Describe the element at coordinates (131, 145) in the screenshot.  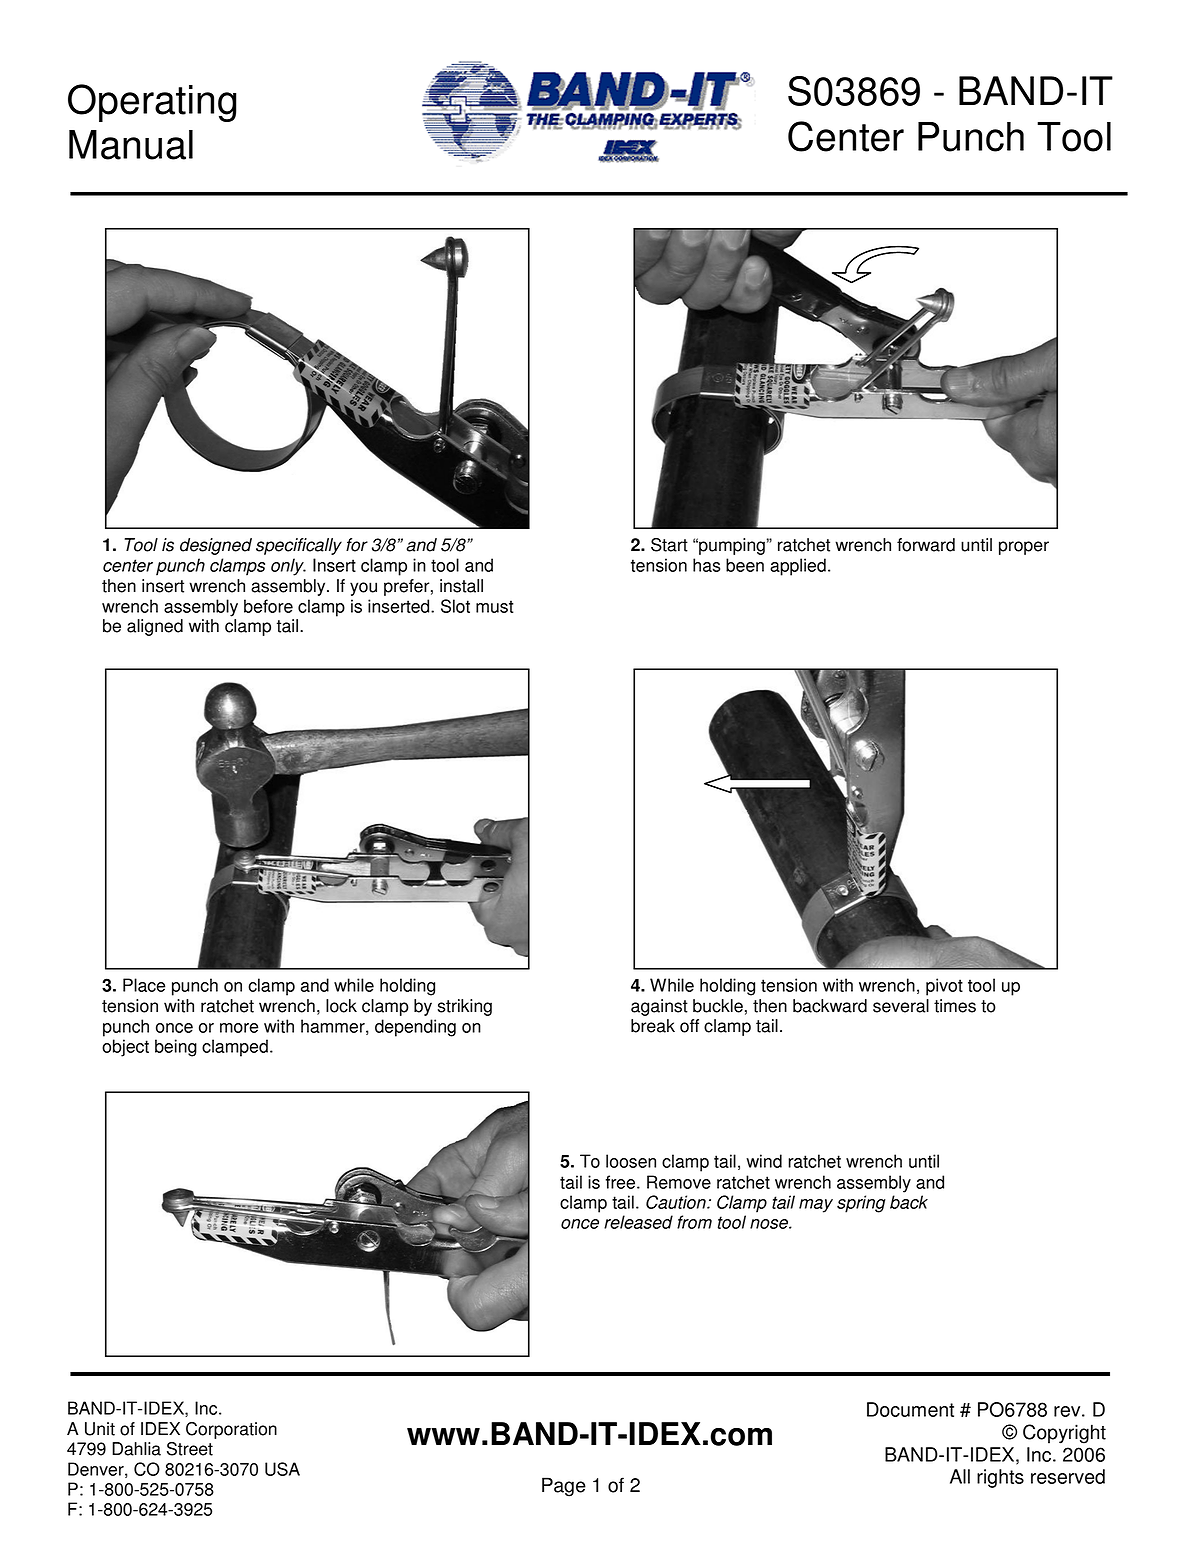
I see `Manual` at that location.
